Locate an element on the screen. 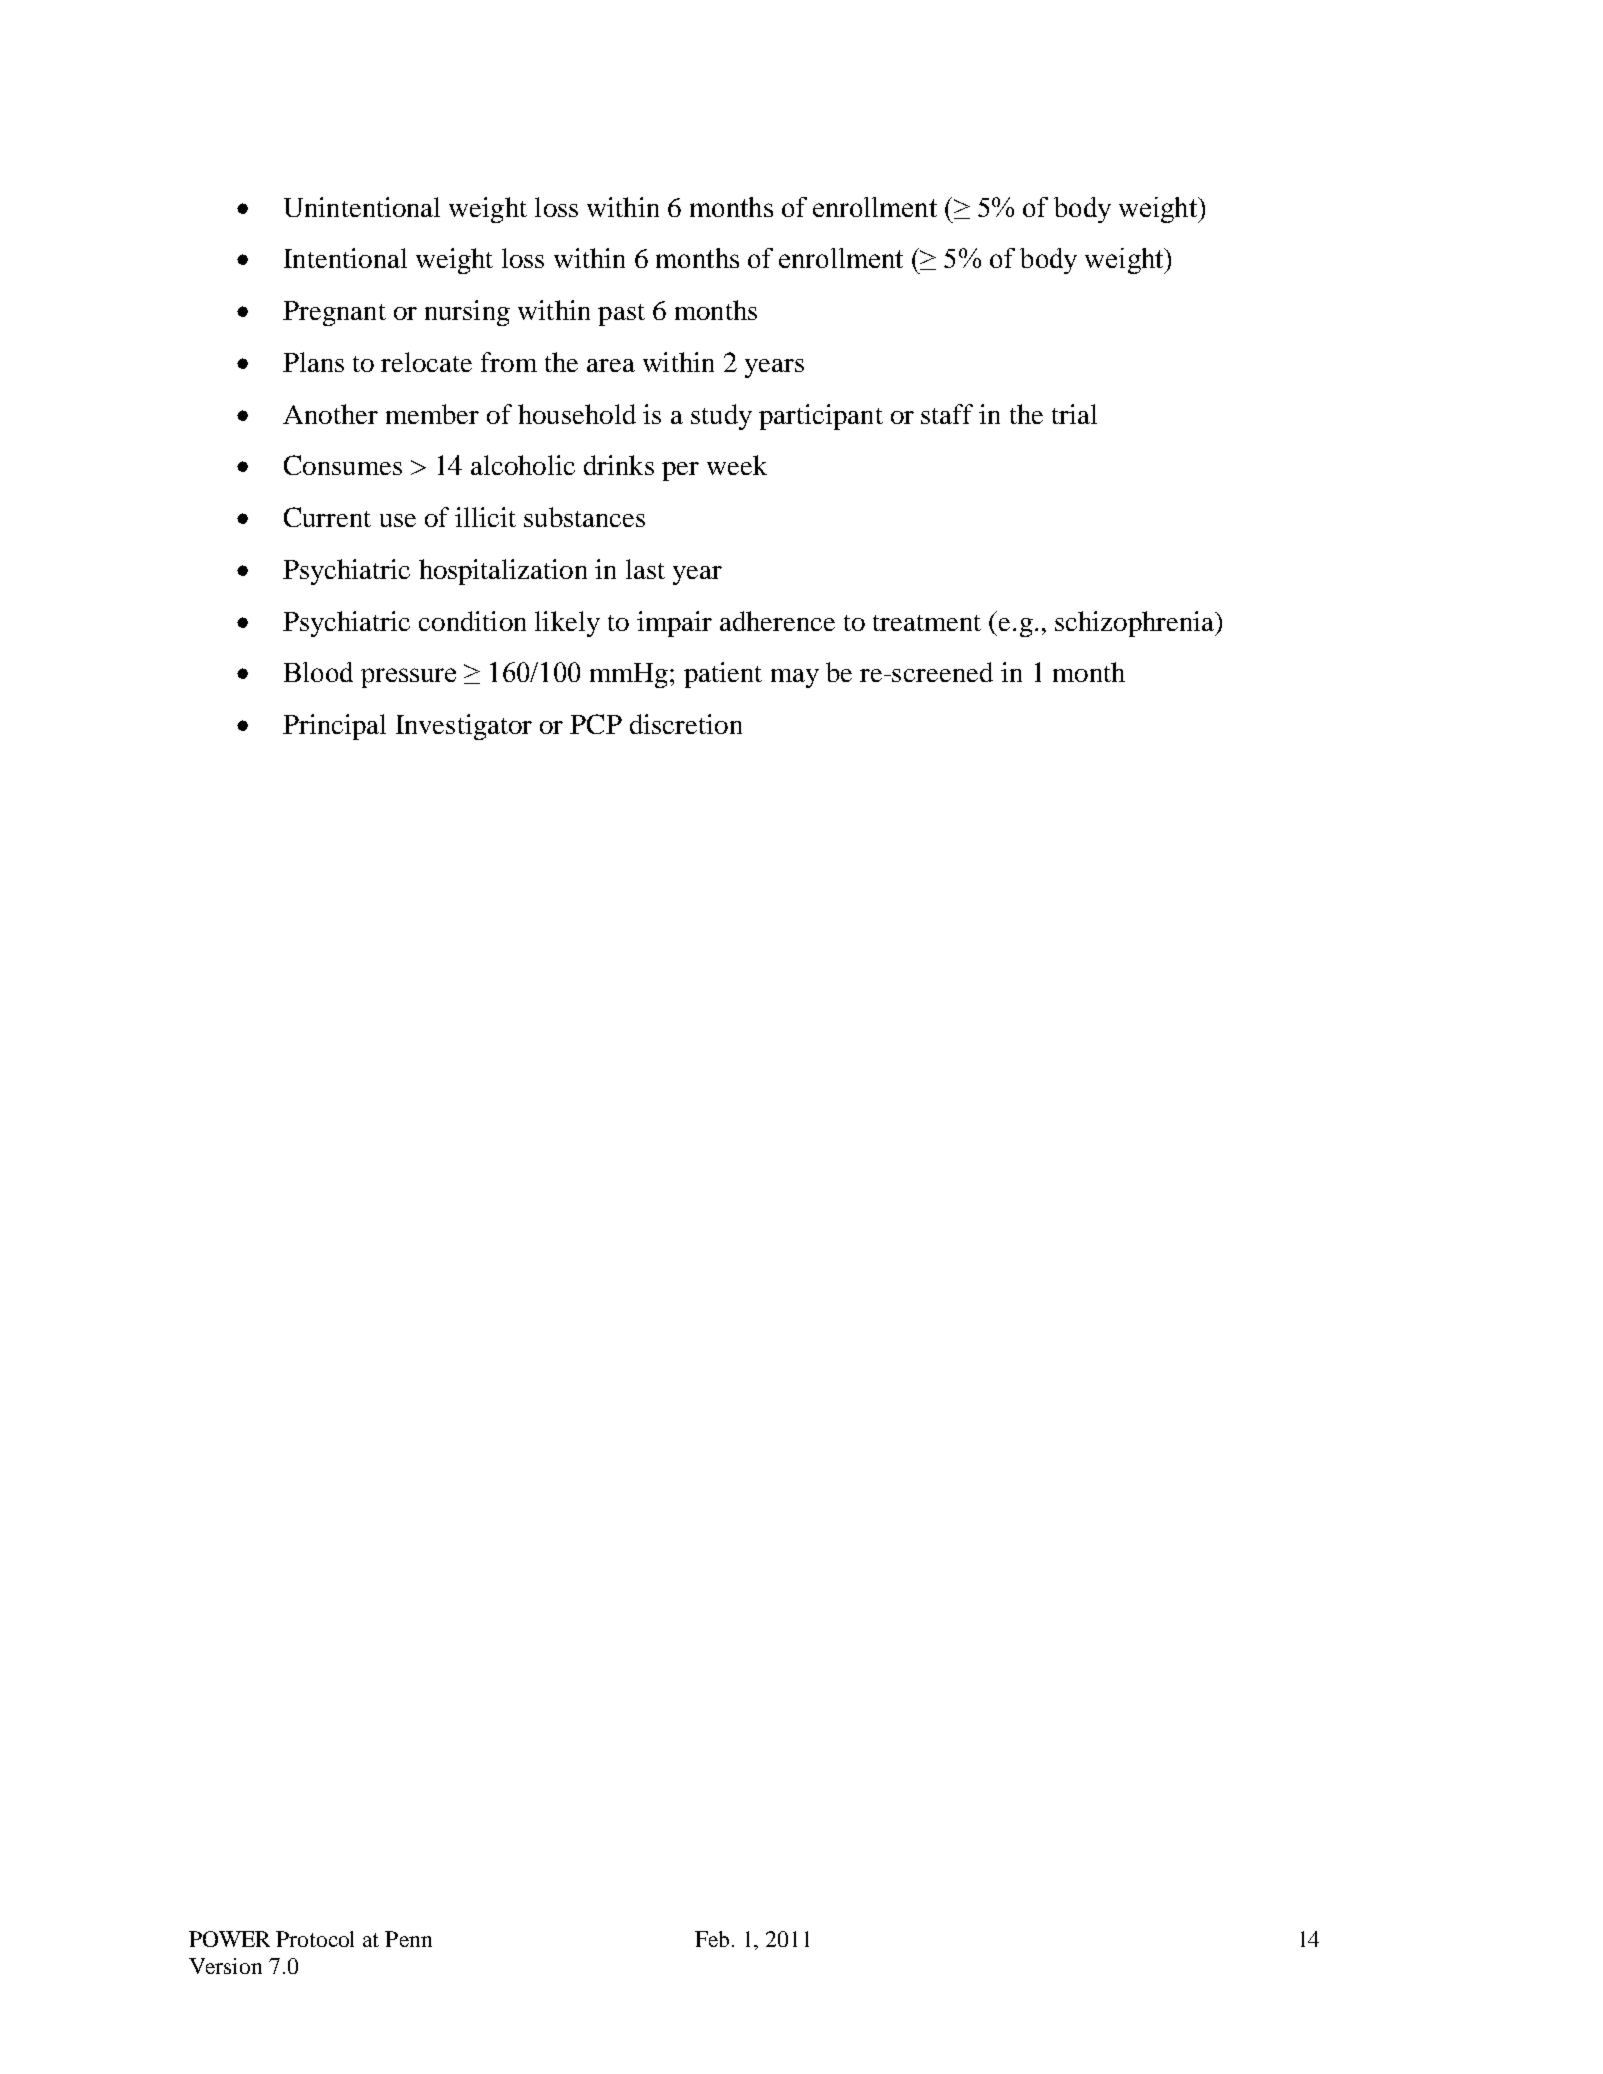 This screenshot has width=1603, height=2074. area is located at coordinates (611, 365).
